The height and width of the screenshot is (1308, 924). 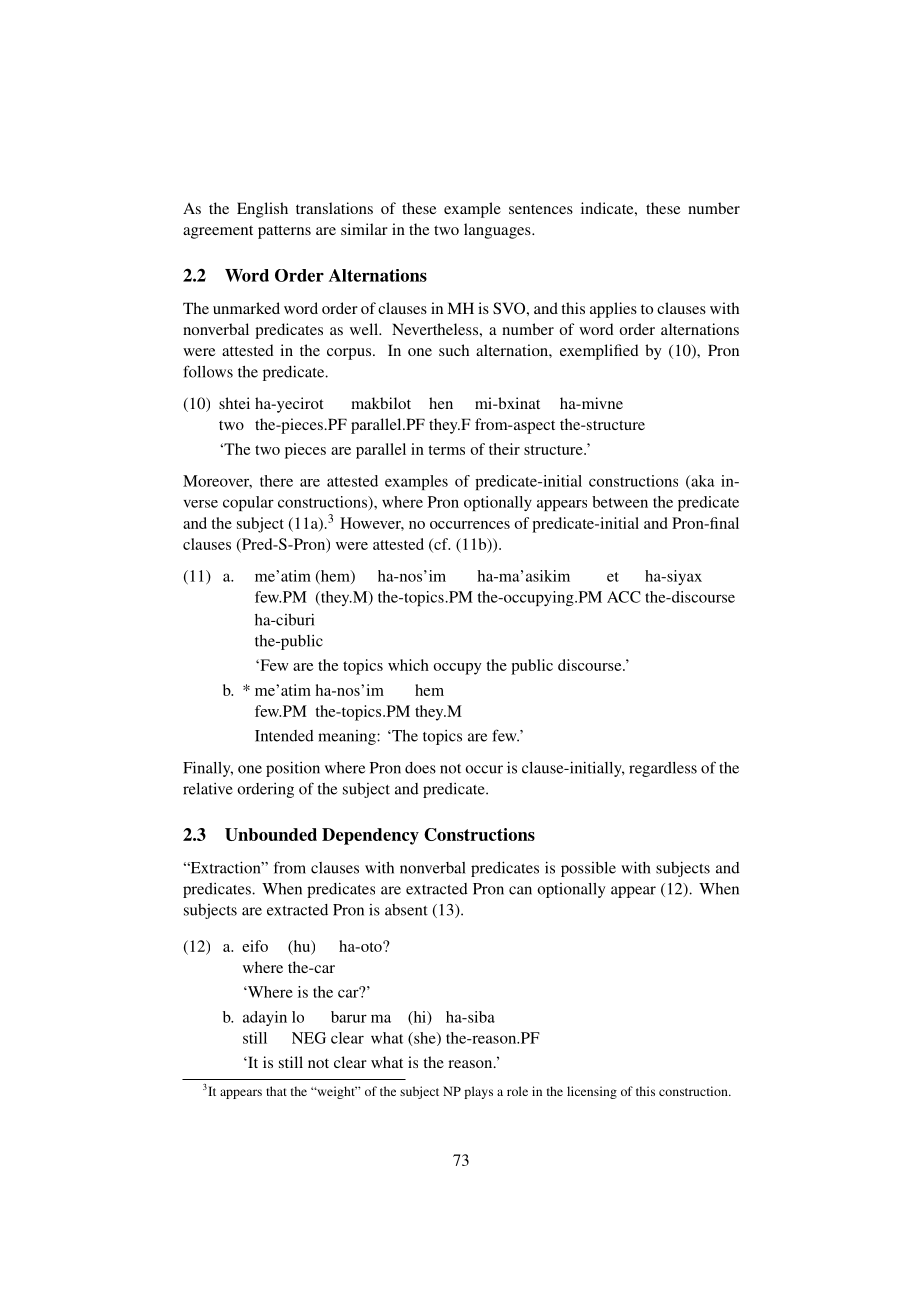 What do you see at coordinates (284, 232) in the screenshot?
I see `patterns` at bounding box center [284, 232].
